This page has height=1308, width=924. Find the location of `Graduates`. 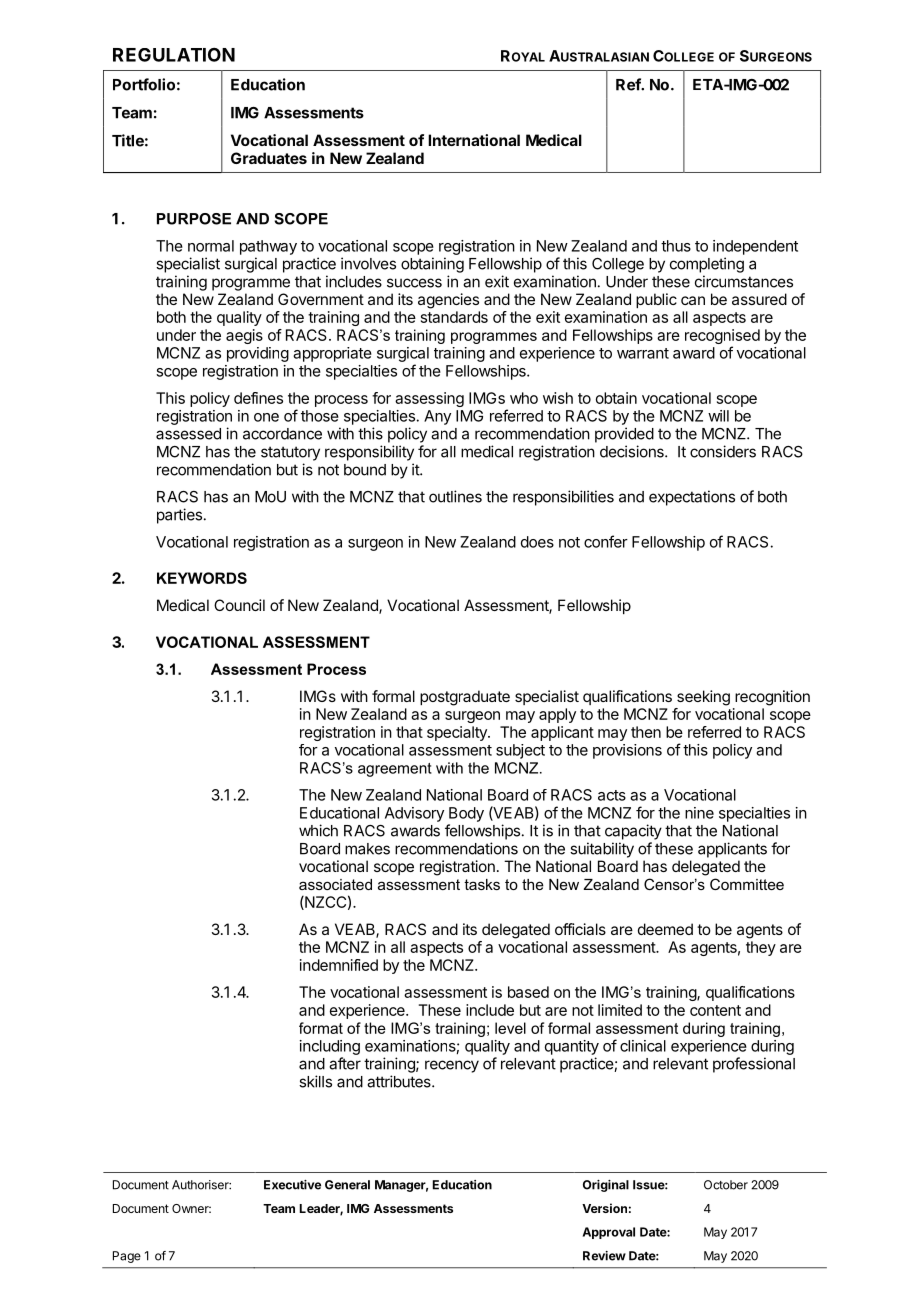

Graduates is located at coordinates (269, 158).
